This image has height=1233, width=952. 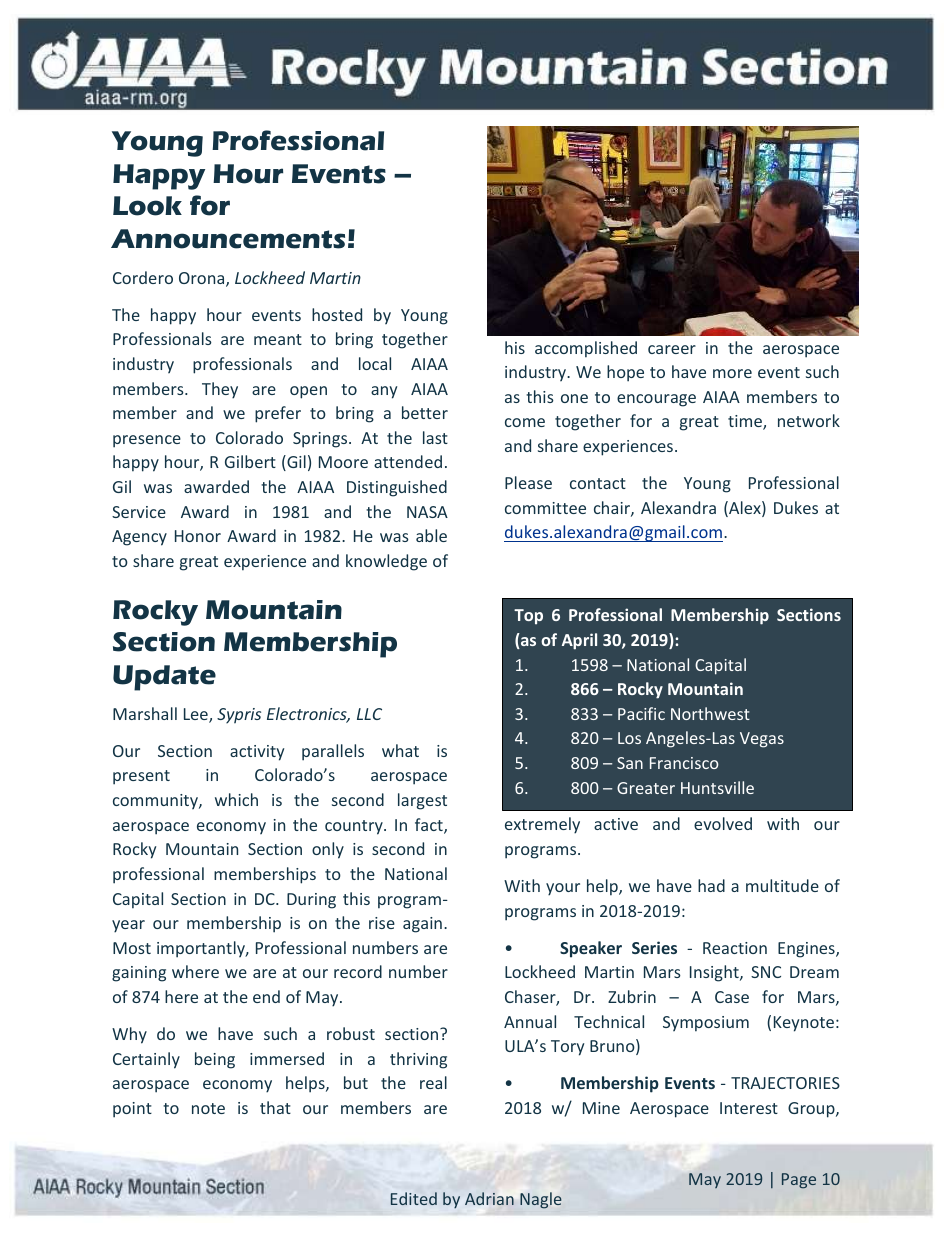 I want to click on Most, so click(x=132, y=948).
